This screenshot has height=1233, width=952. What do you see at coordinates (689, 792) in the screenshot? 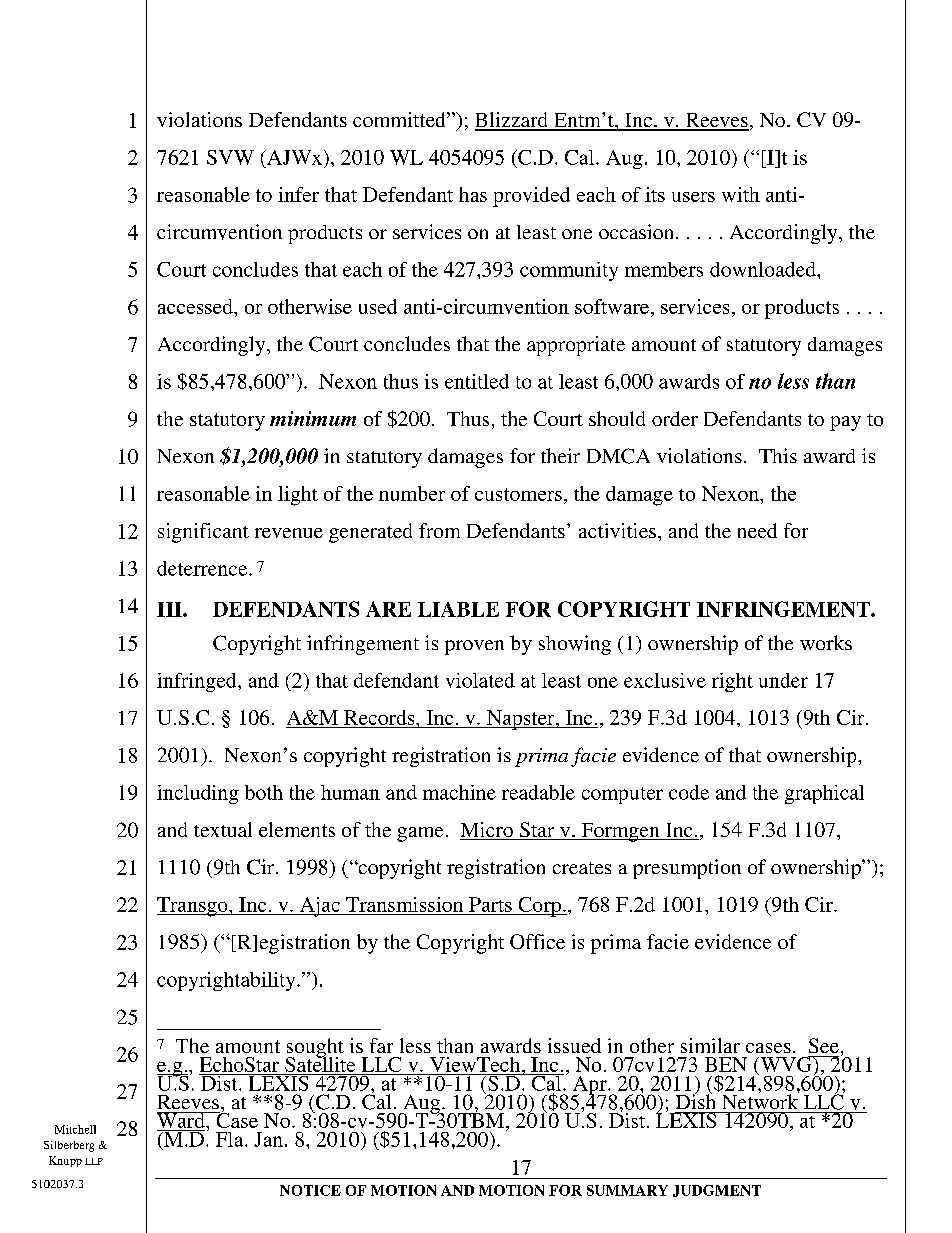
I see `code` at bounding box center [689, 792].
